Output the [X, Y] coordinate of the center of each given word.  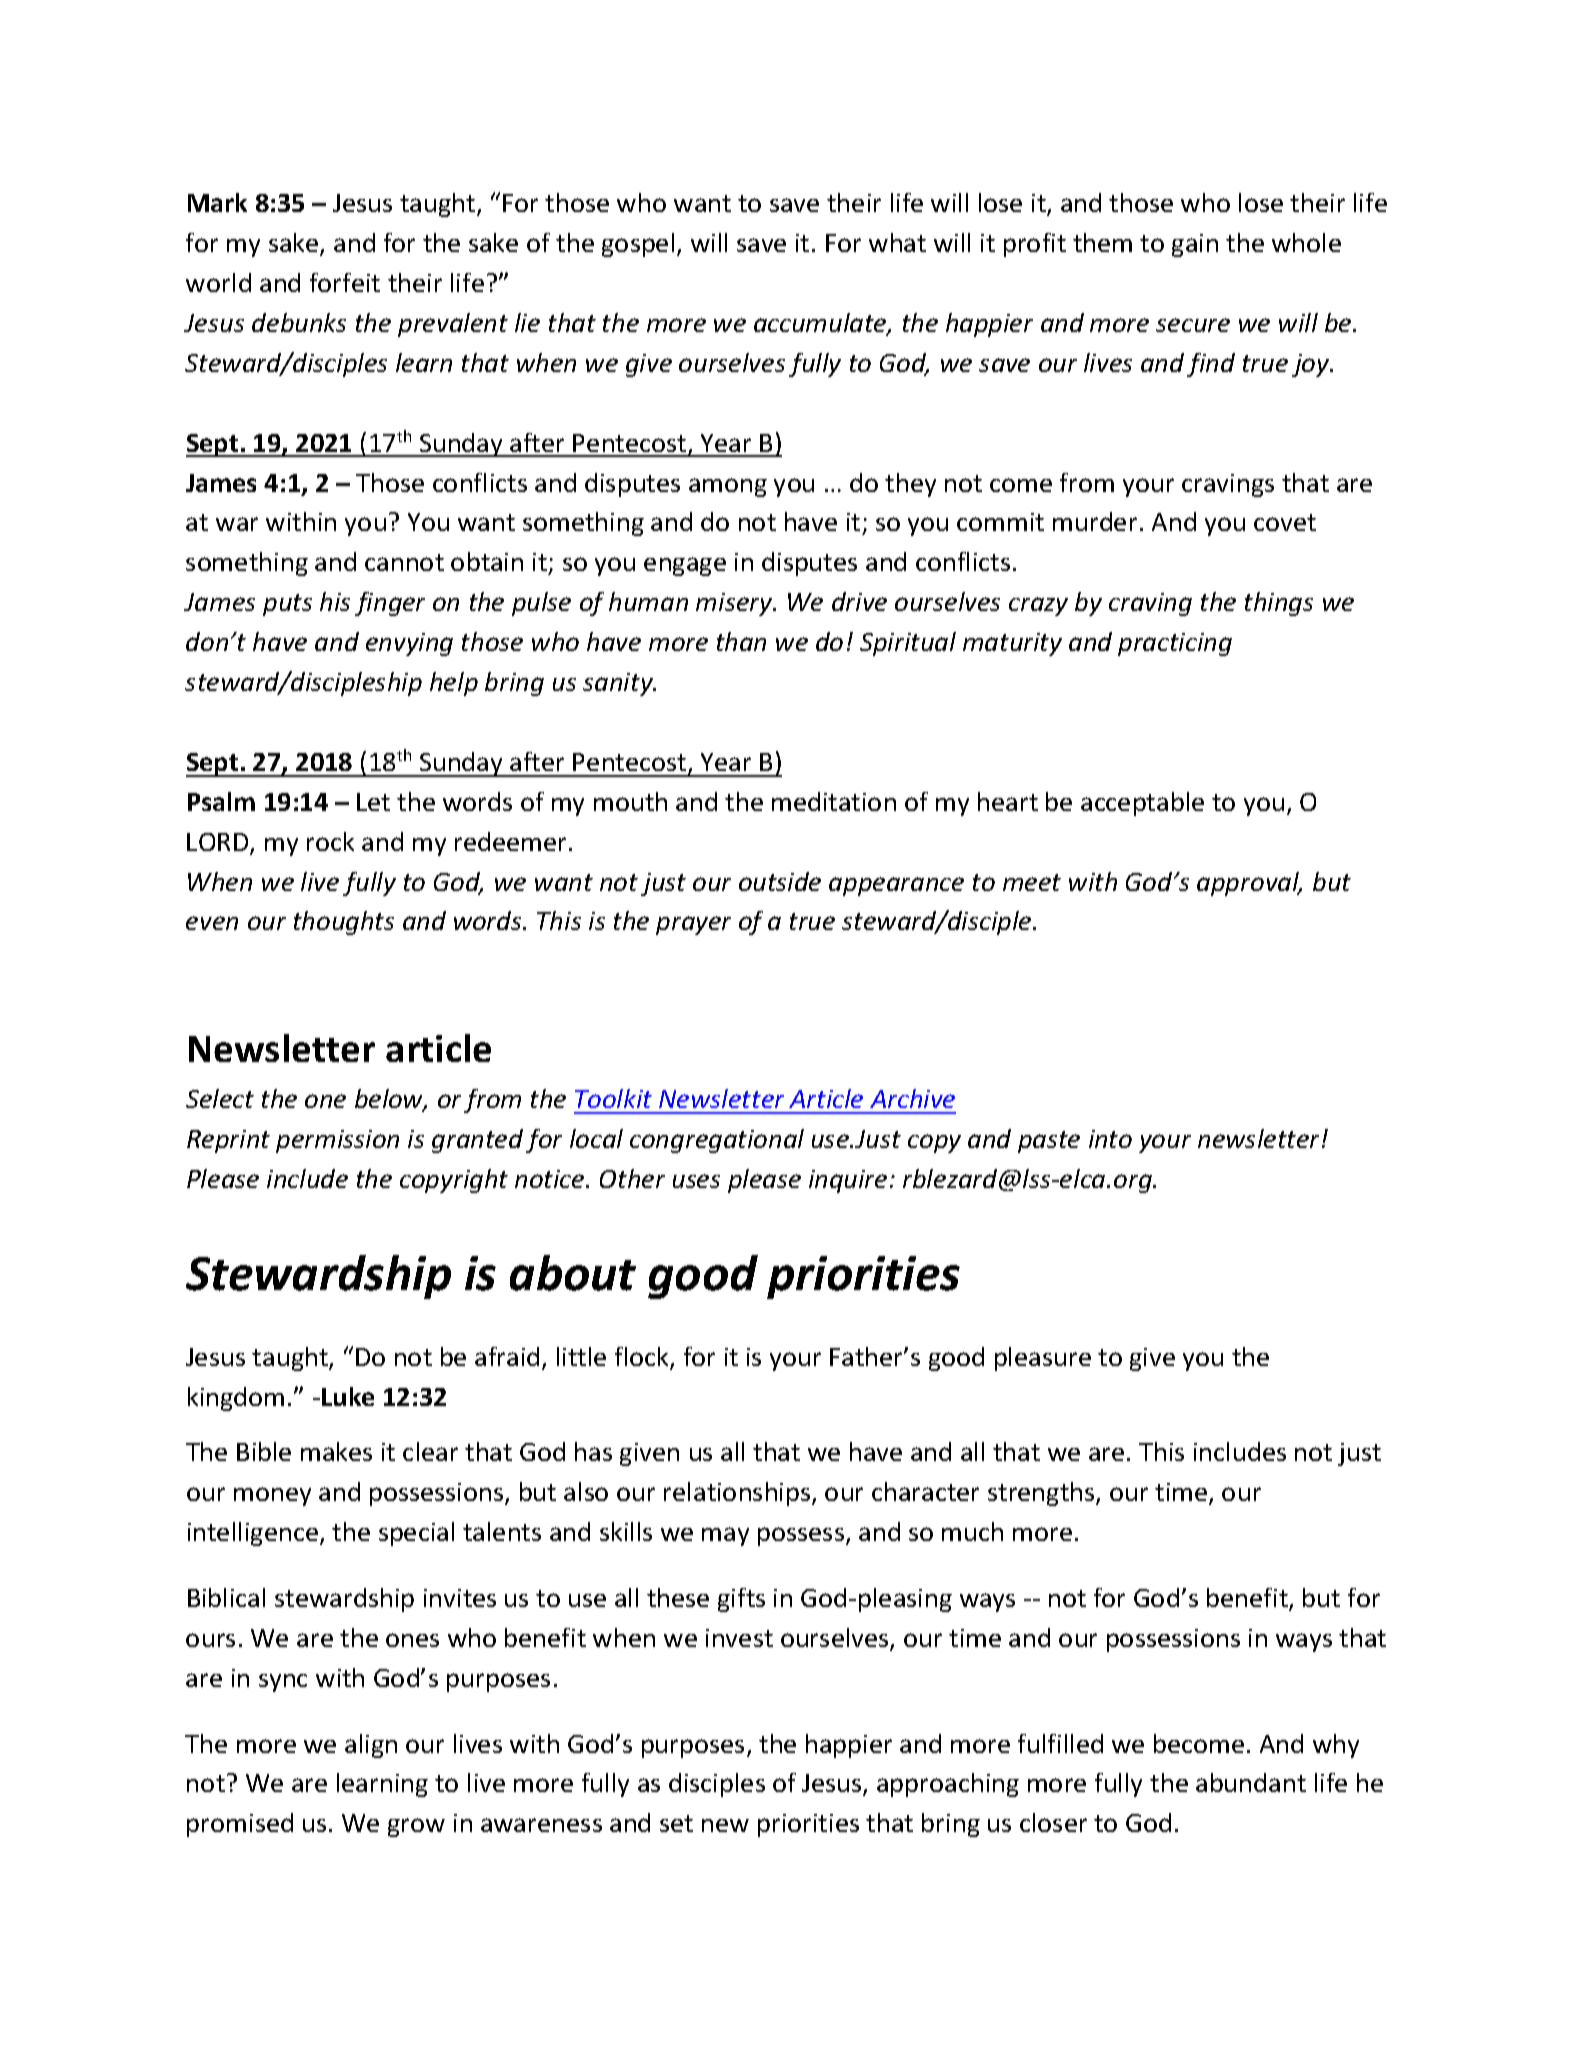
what [897, 242]
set [676, 1823]
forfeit [345, 282]
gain [1195, 245]
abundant [1251, 1782]
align [371, 1746]
